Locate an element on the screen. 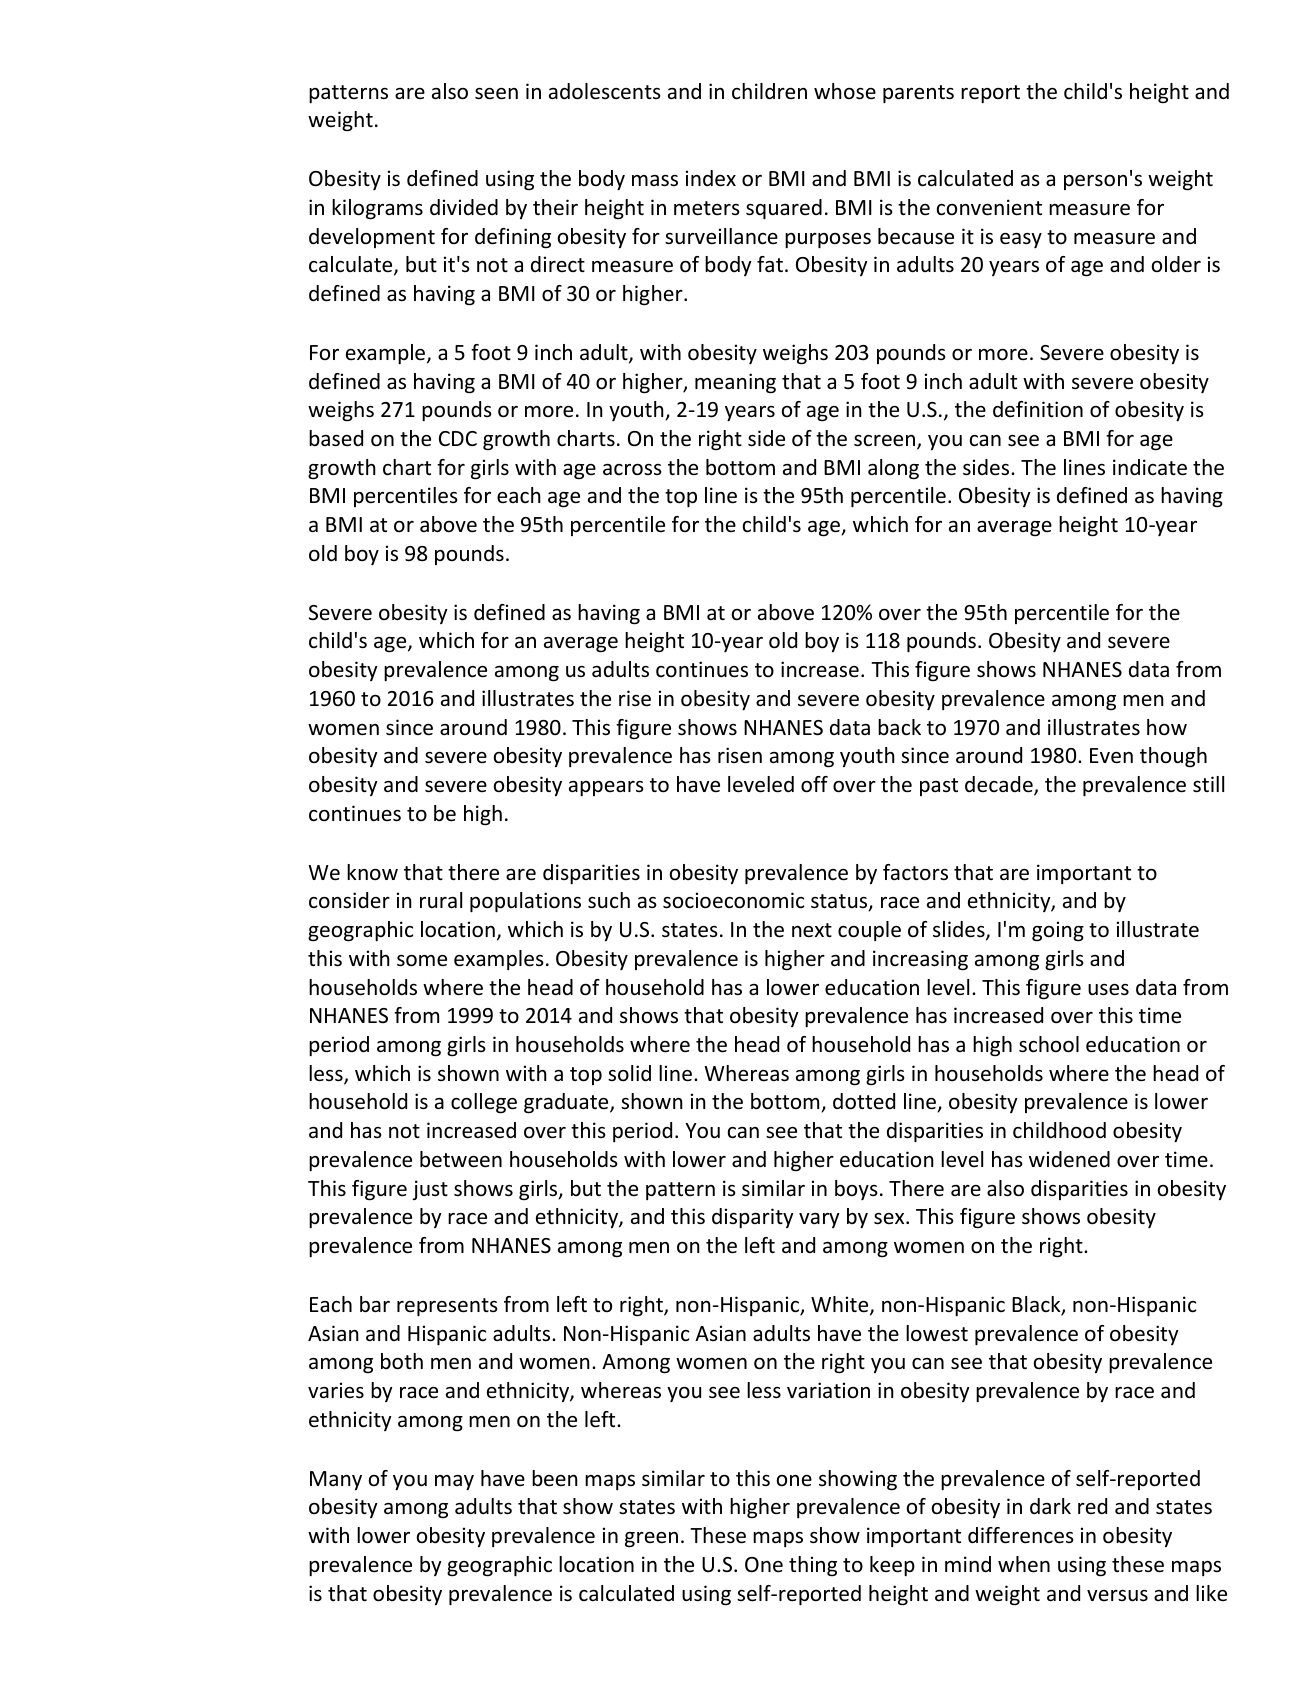 The width and height of the screenshot is (1309, 1695). socioeconomic is located at coordinates (733, 900).
